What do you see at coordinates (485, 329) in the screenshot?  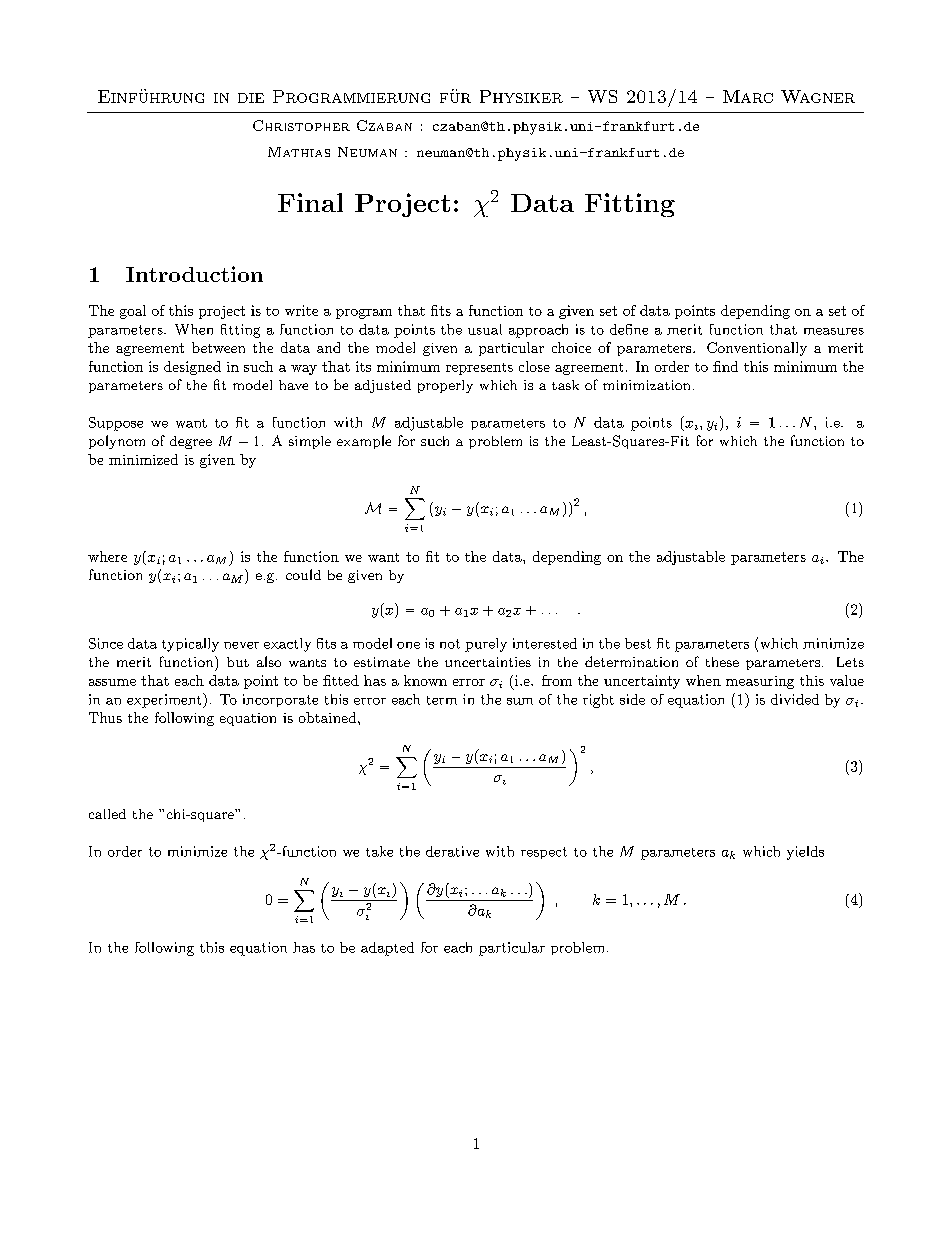 I see `usual` at bounding box center [485, 329].
